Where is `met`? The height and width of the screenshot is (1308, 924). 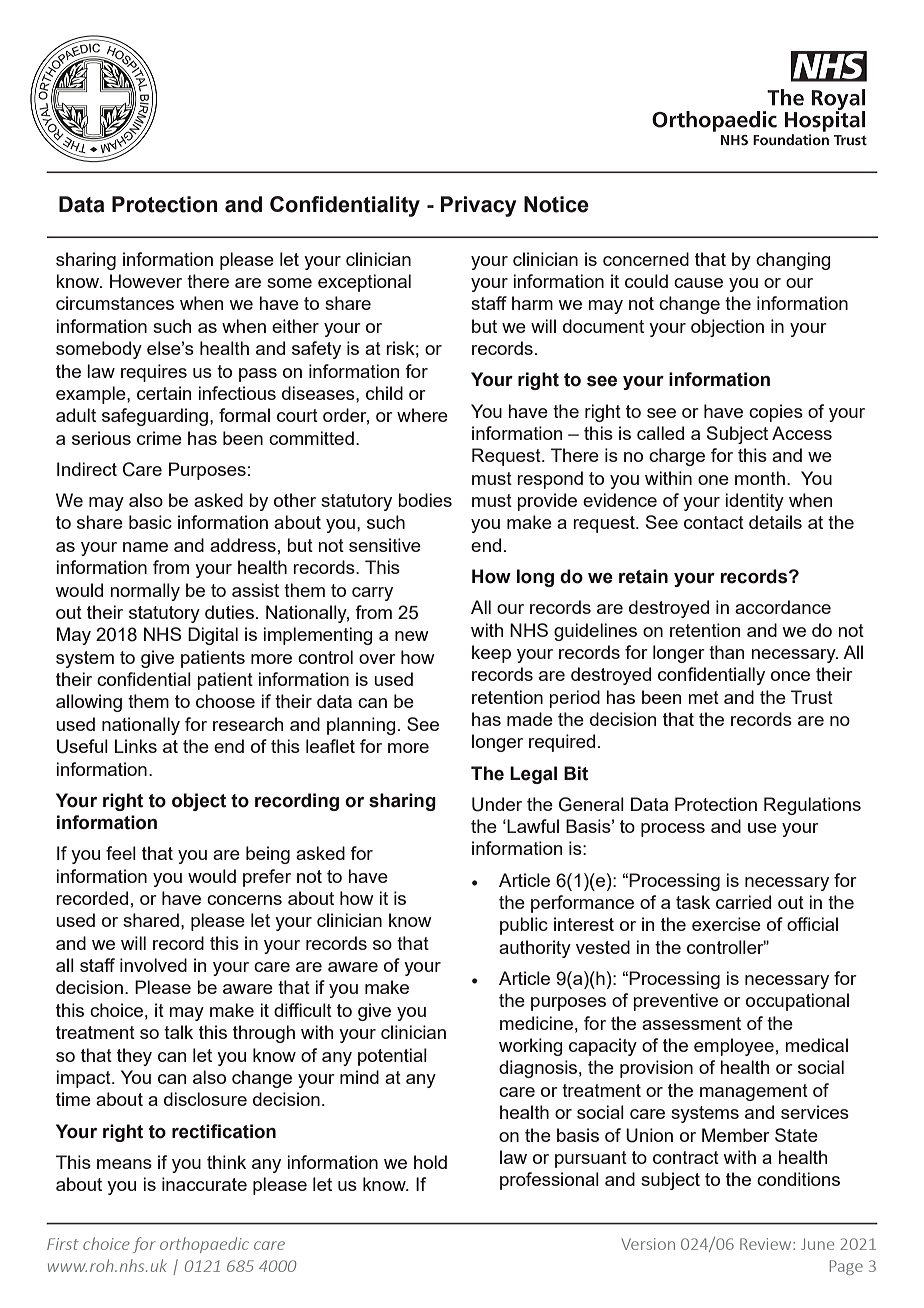 met is located at coordinates (703, 697).
